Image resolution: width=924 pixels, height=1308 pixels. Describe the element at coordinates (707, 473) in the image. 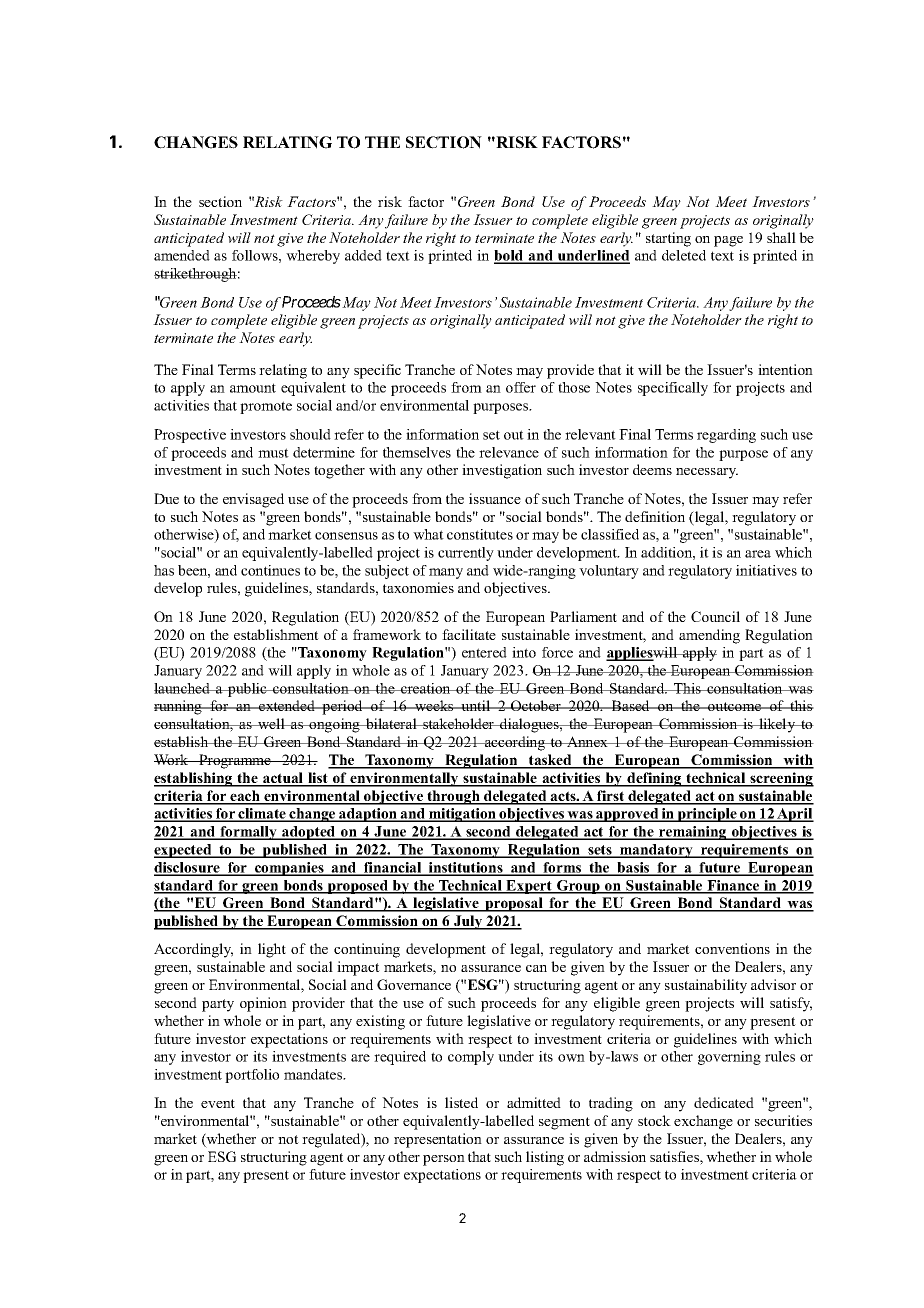

I see `necessary` at that location.
